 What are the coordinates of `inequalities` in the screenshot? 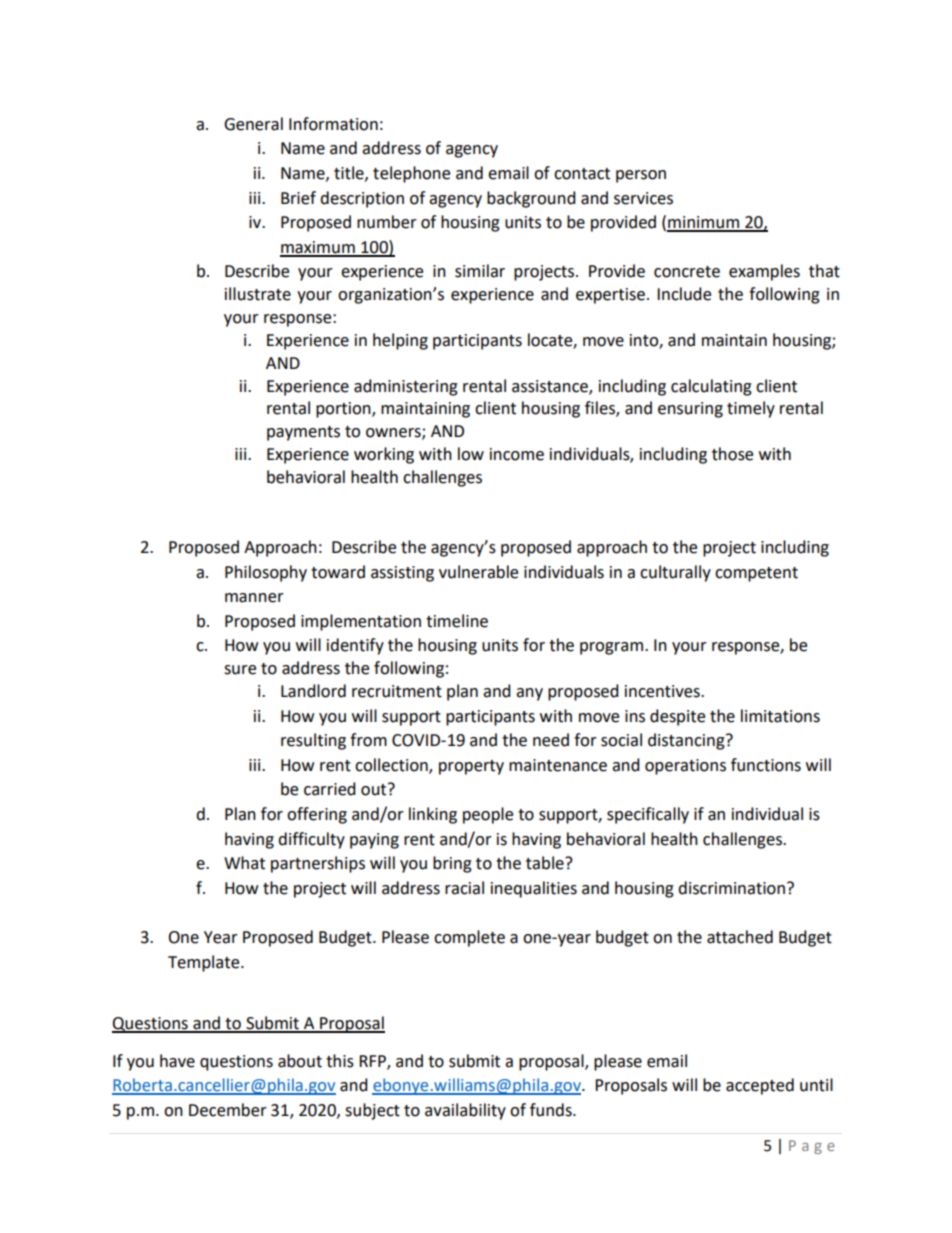 It's located at (534, 889).
